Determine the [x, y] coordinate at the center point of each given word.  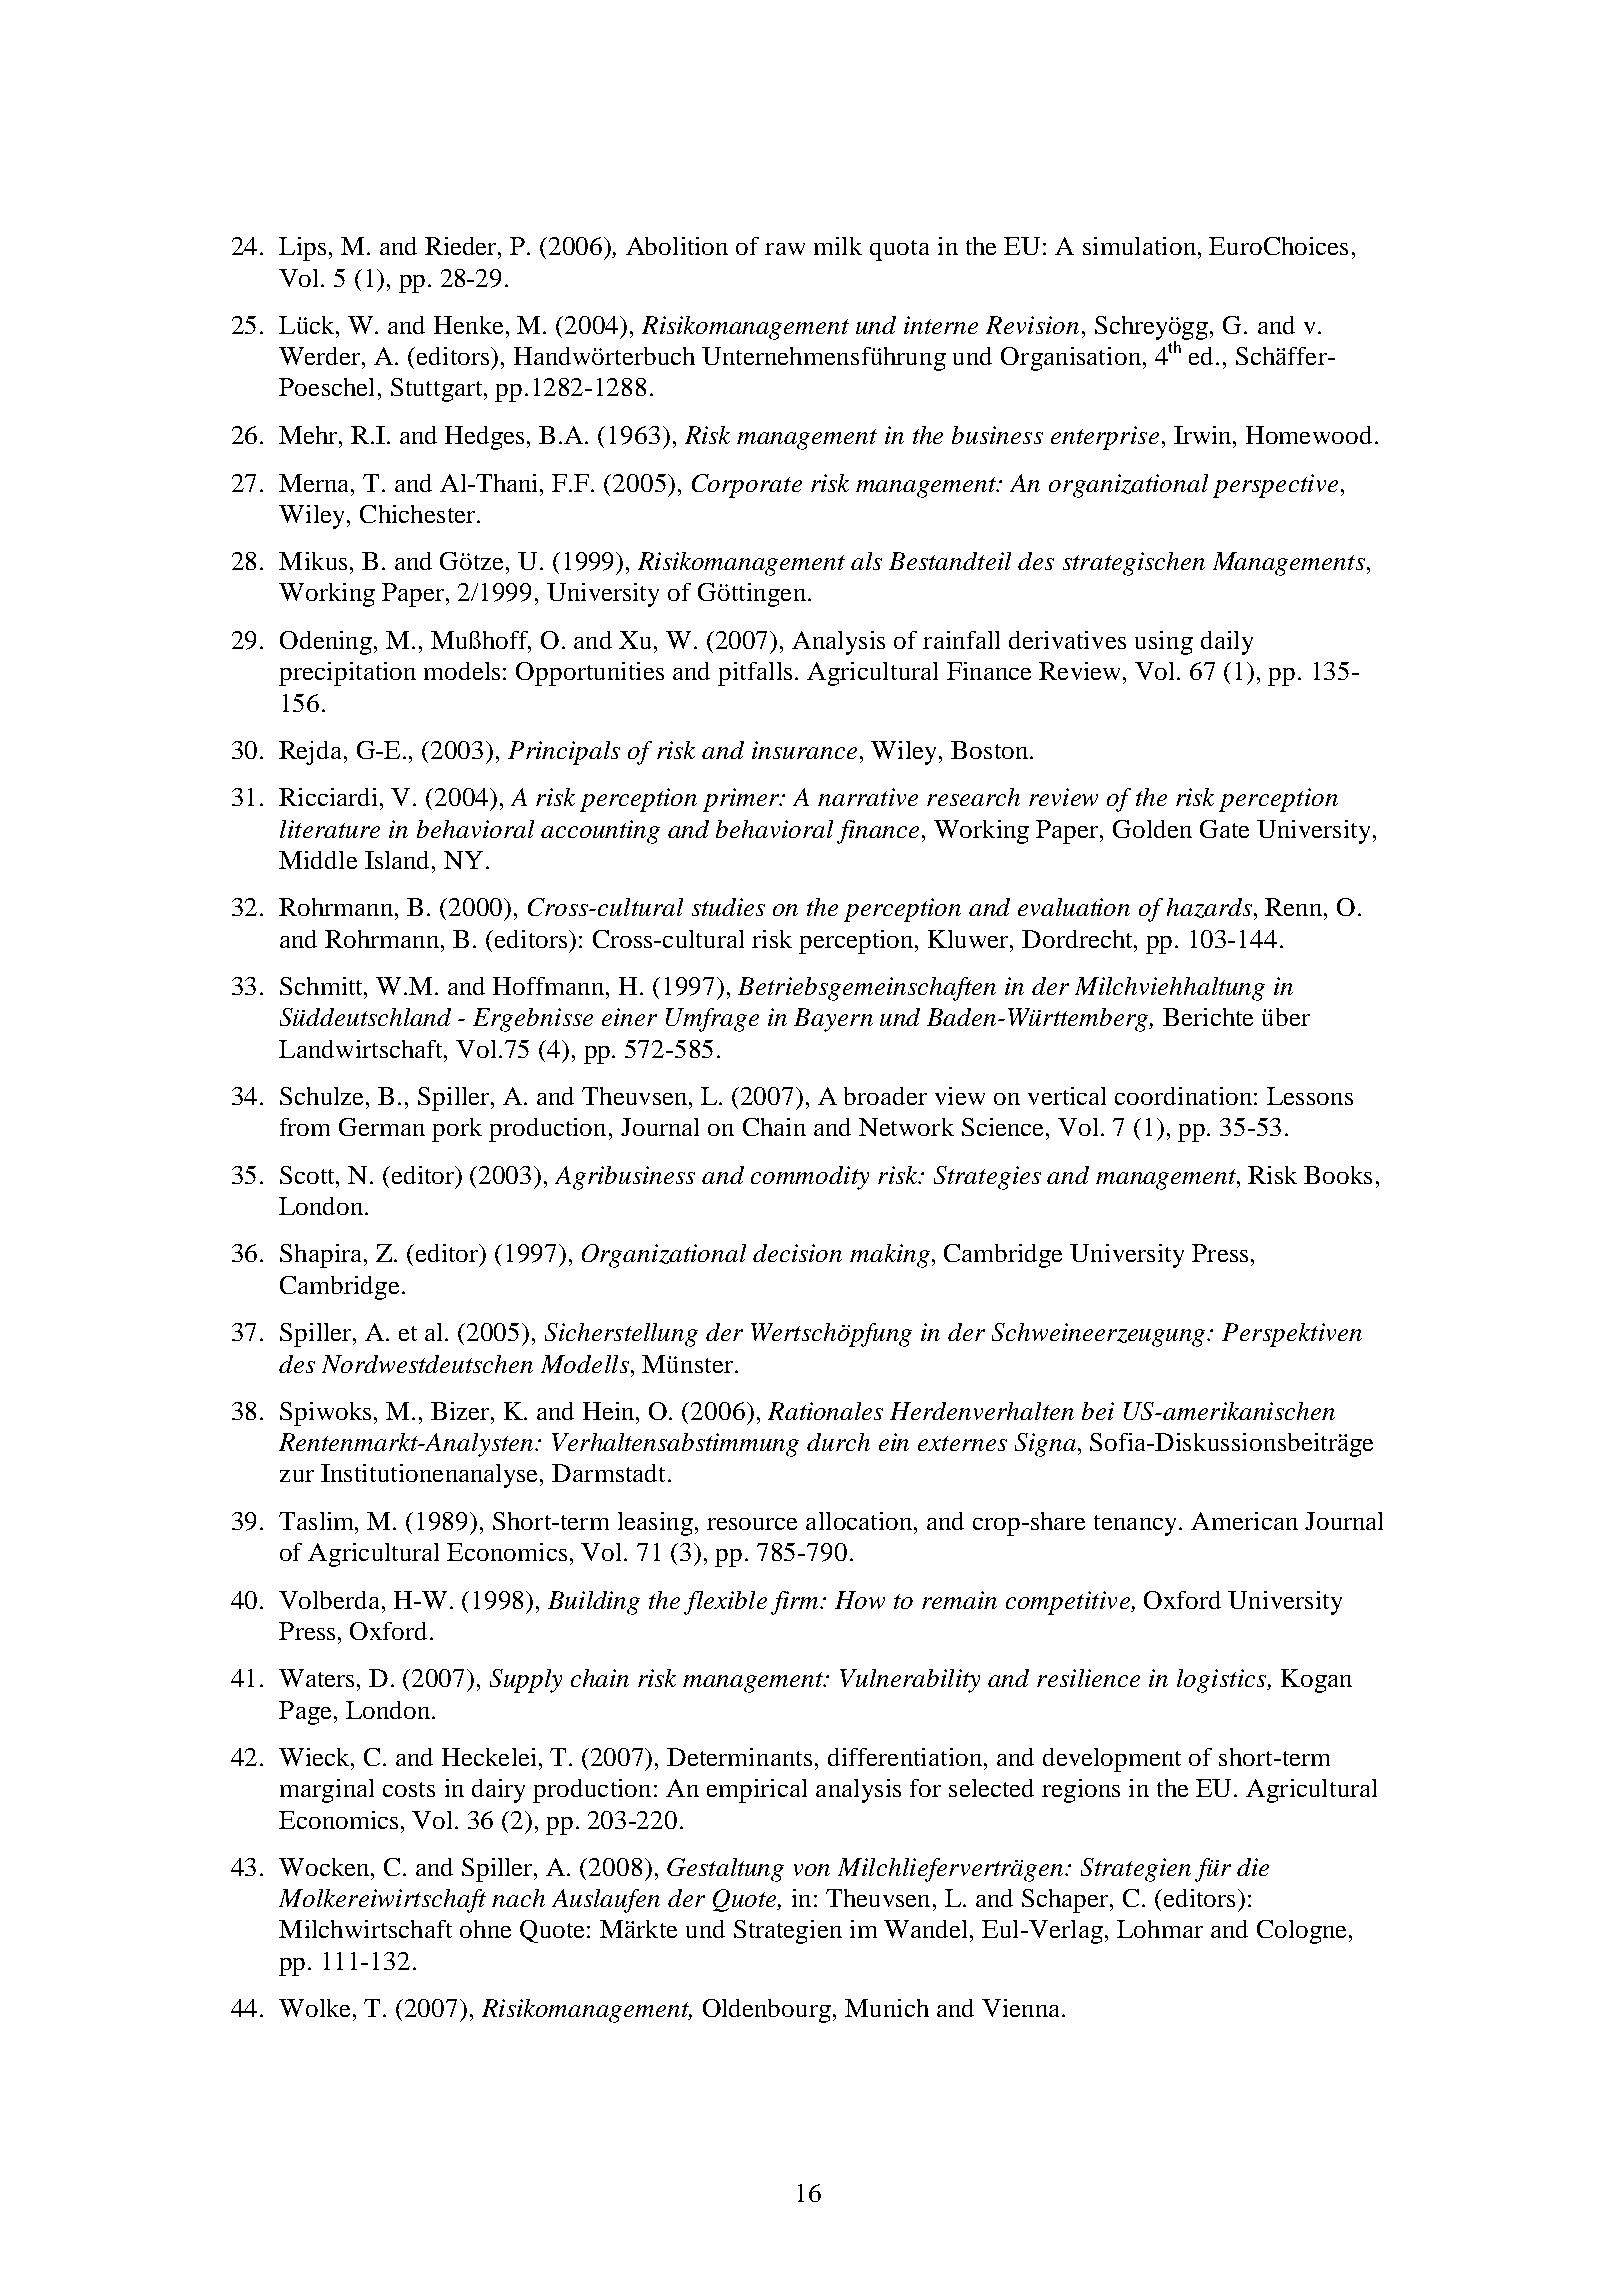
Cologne [1301, 1932]
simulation [1139, 246]
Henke [468, 325]
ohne [485, 1929]
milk [838, 246]
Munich [887, 2008]
